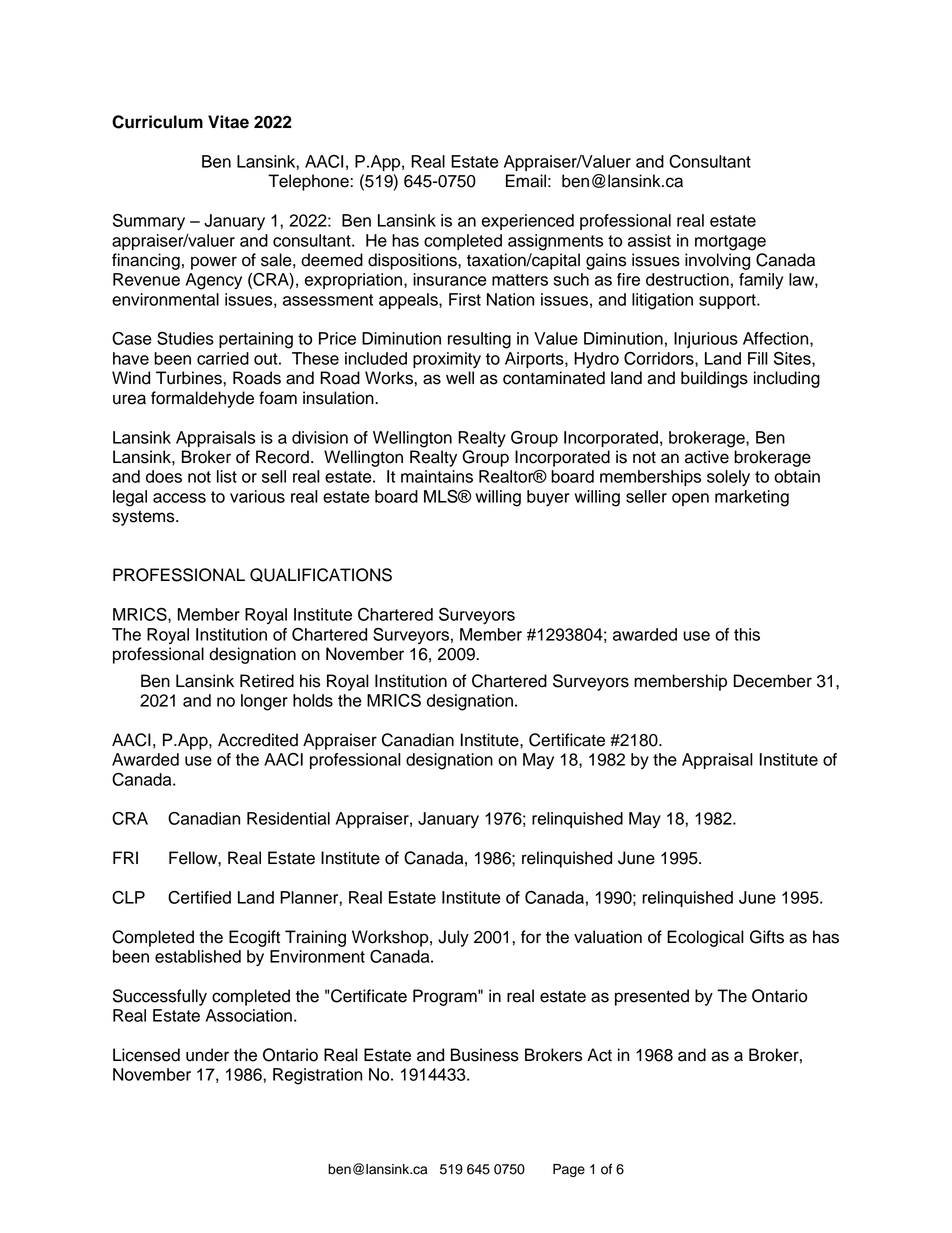  I want to click on mortgage, so click(730, 243).
